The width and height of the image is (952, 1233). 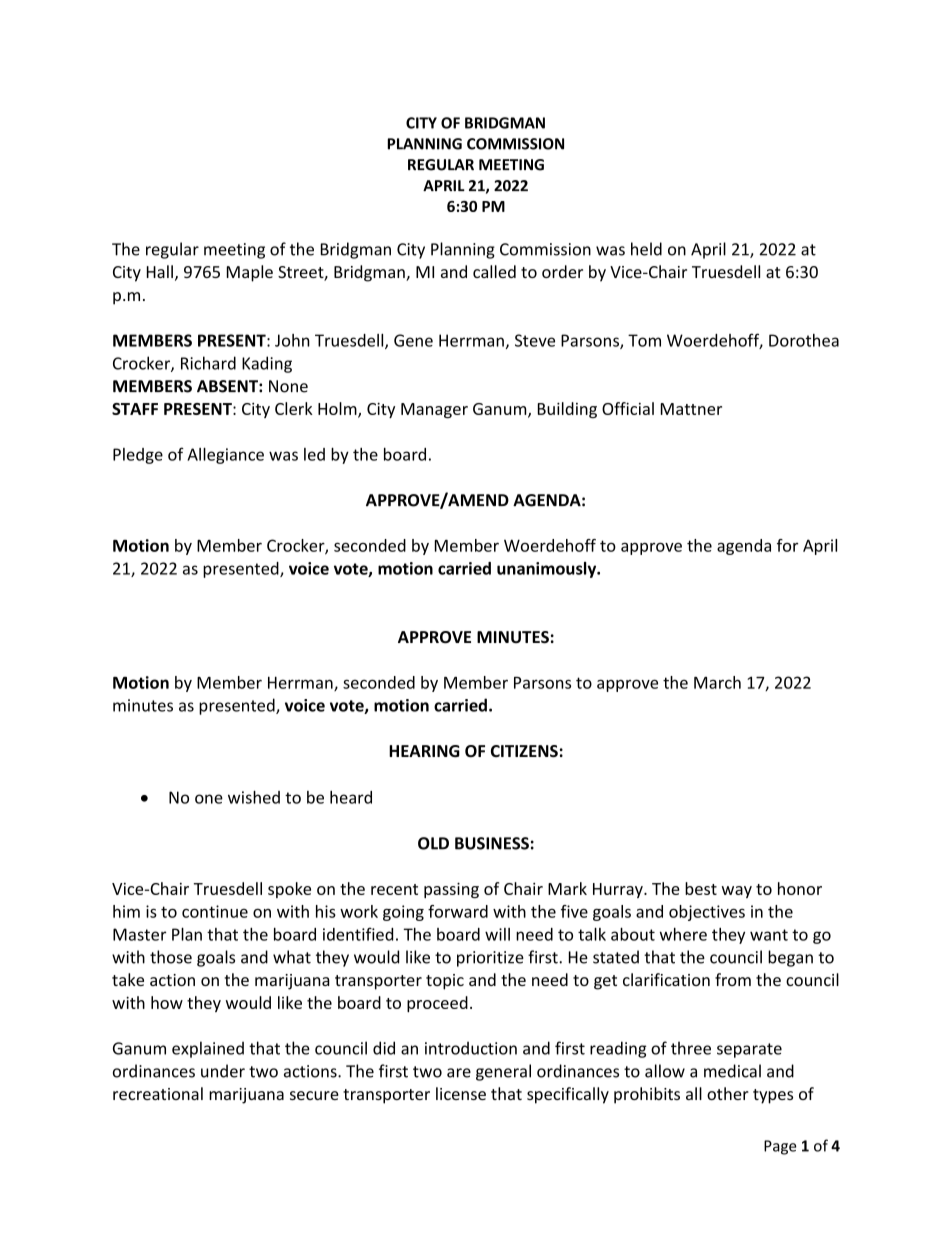 I want to click on best, so click(x=701, y=888).
